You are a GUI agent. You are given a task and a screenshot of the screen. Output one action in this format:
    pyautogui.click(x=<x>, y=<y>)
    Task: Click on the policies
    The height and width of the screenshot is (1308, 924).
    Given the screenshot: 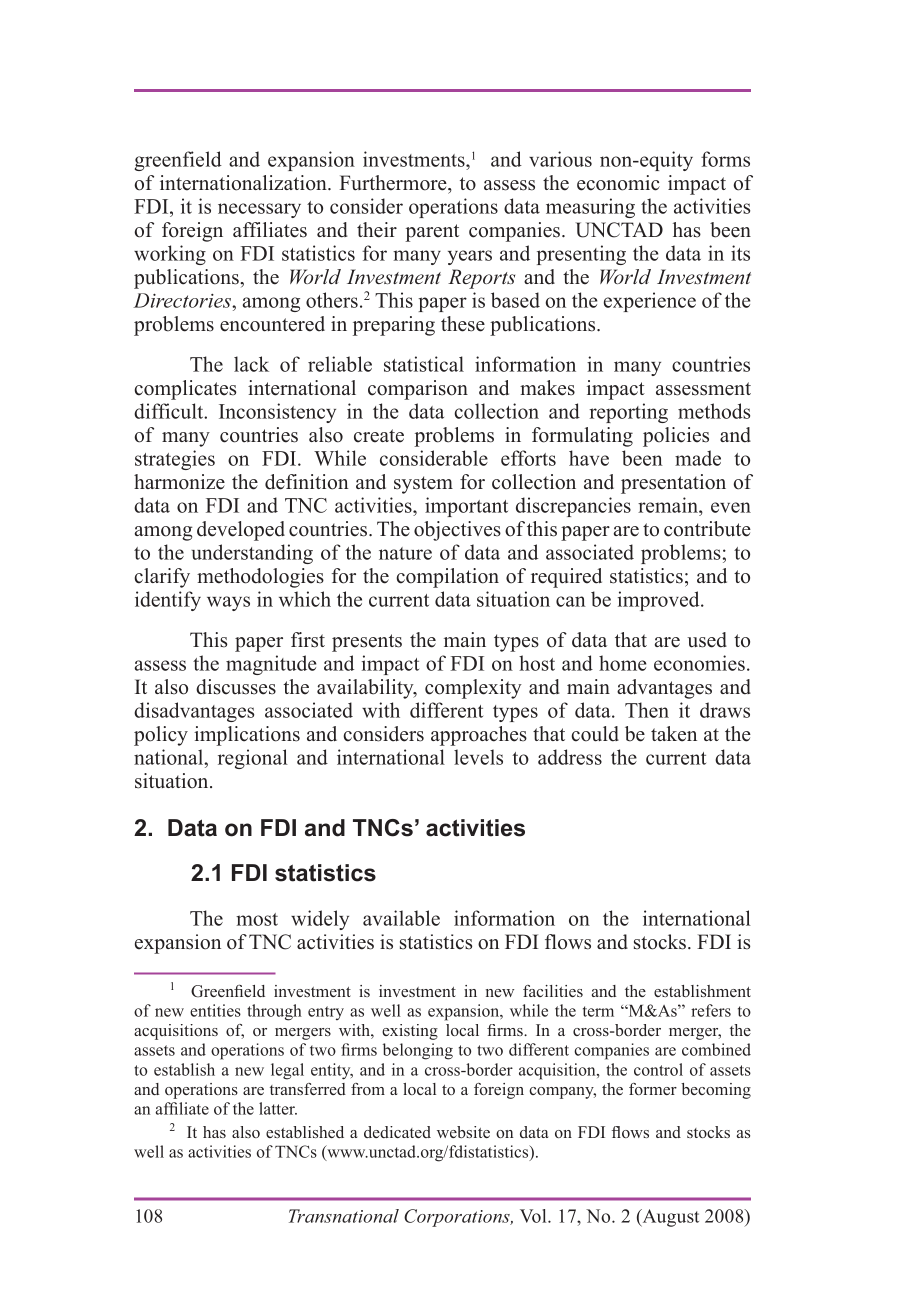 What is the action you would take?
    pyautogui.click(x=676, y=437)
